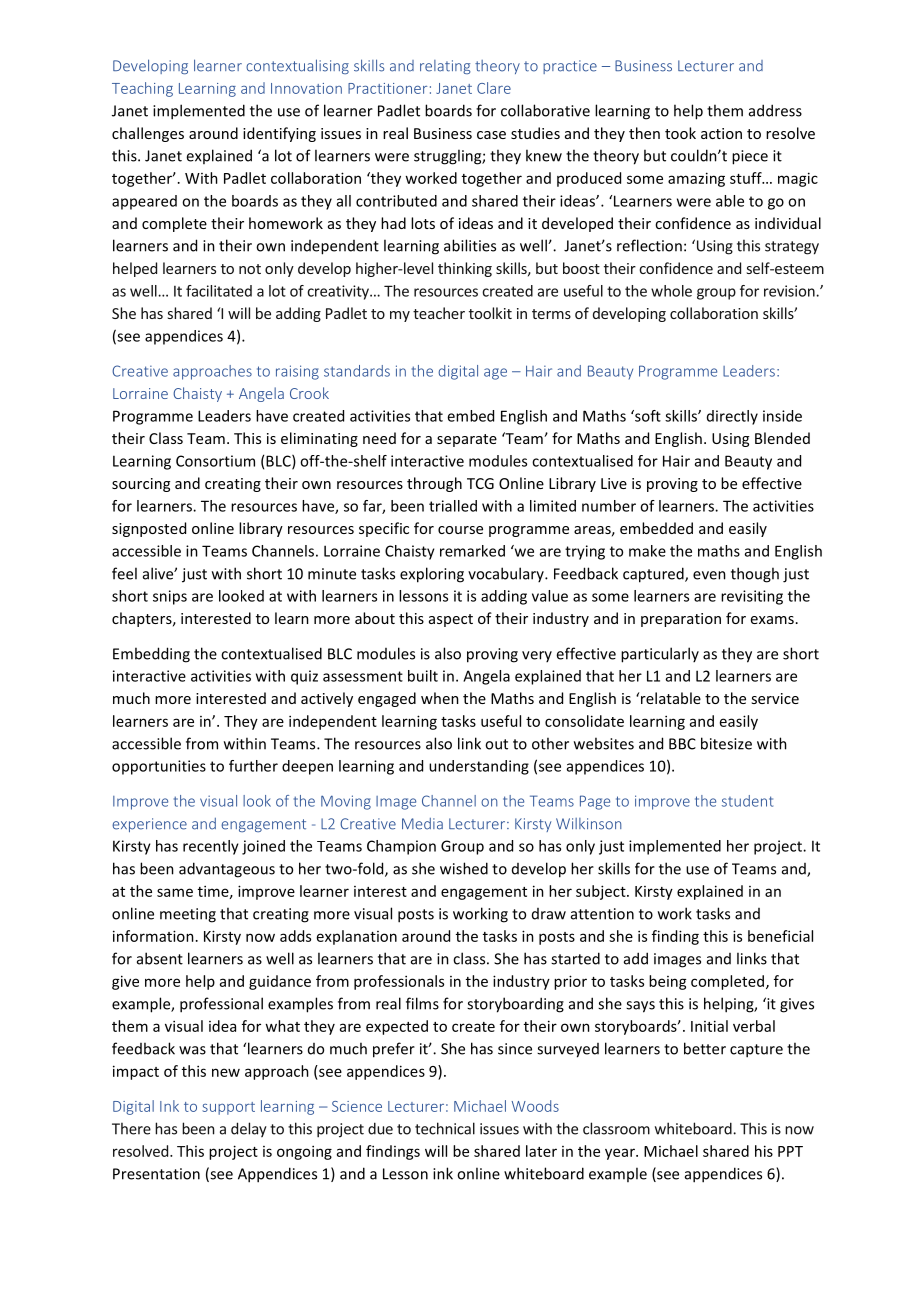  I want to click on opportunities, so click(159, 767).
